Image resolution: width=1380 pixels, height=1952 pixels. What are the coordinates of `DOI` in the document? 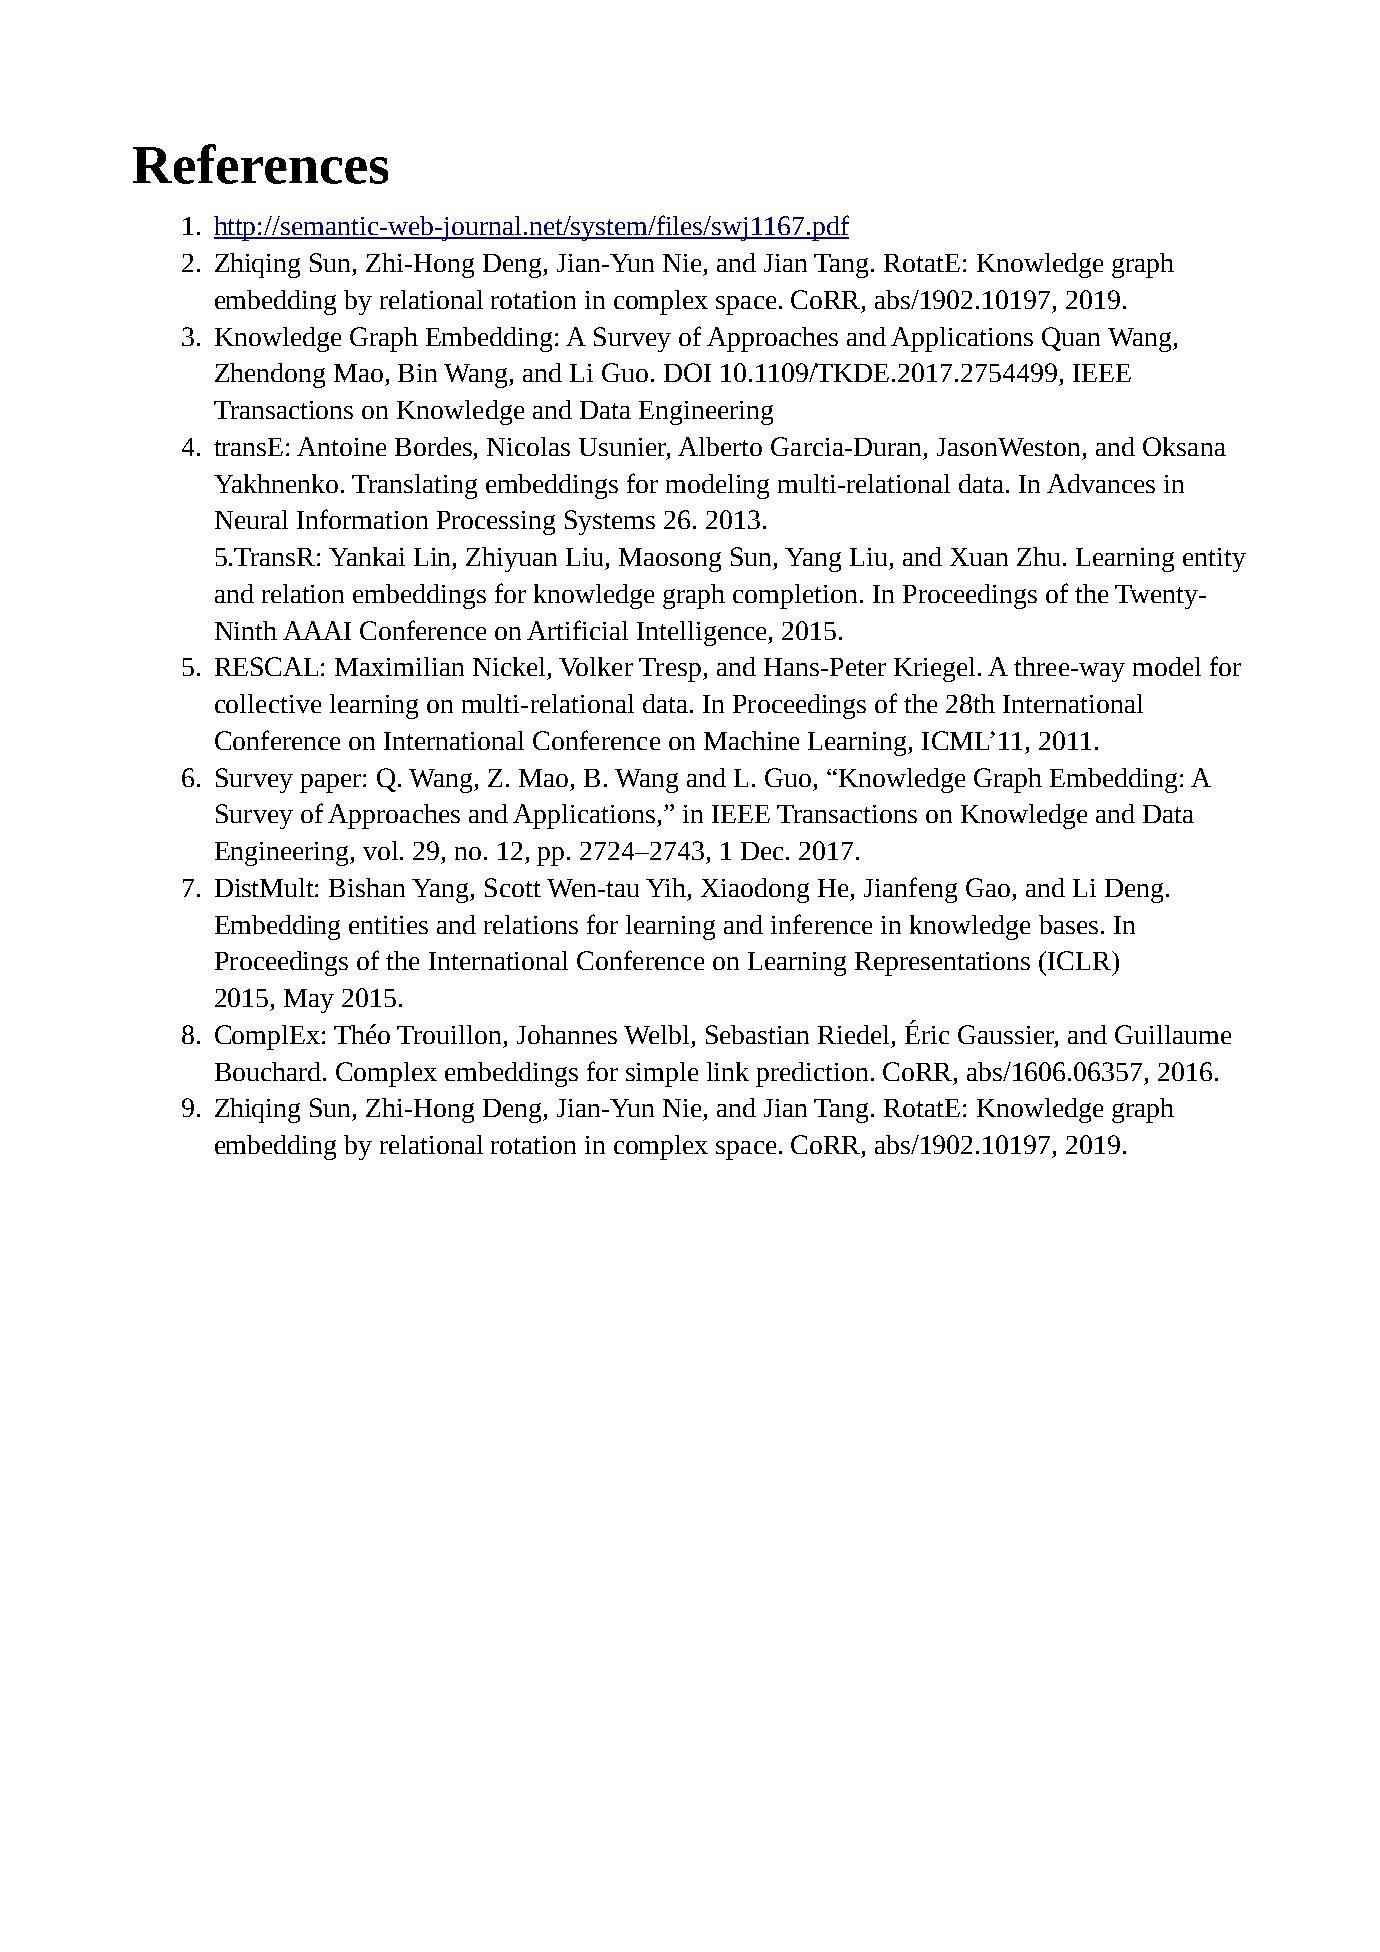 It's located at (687, 372).
